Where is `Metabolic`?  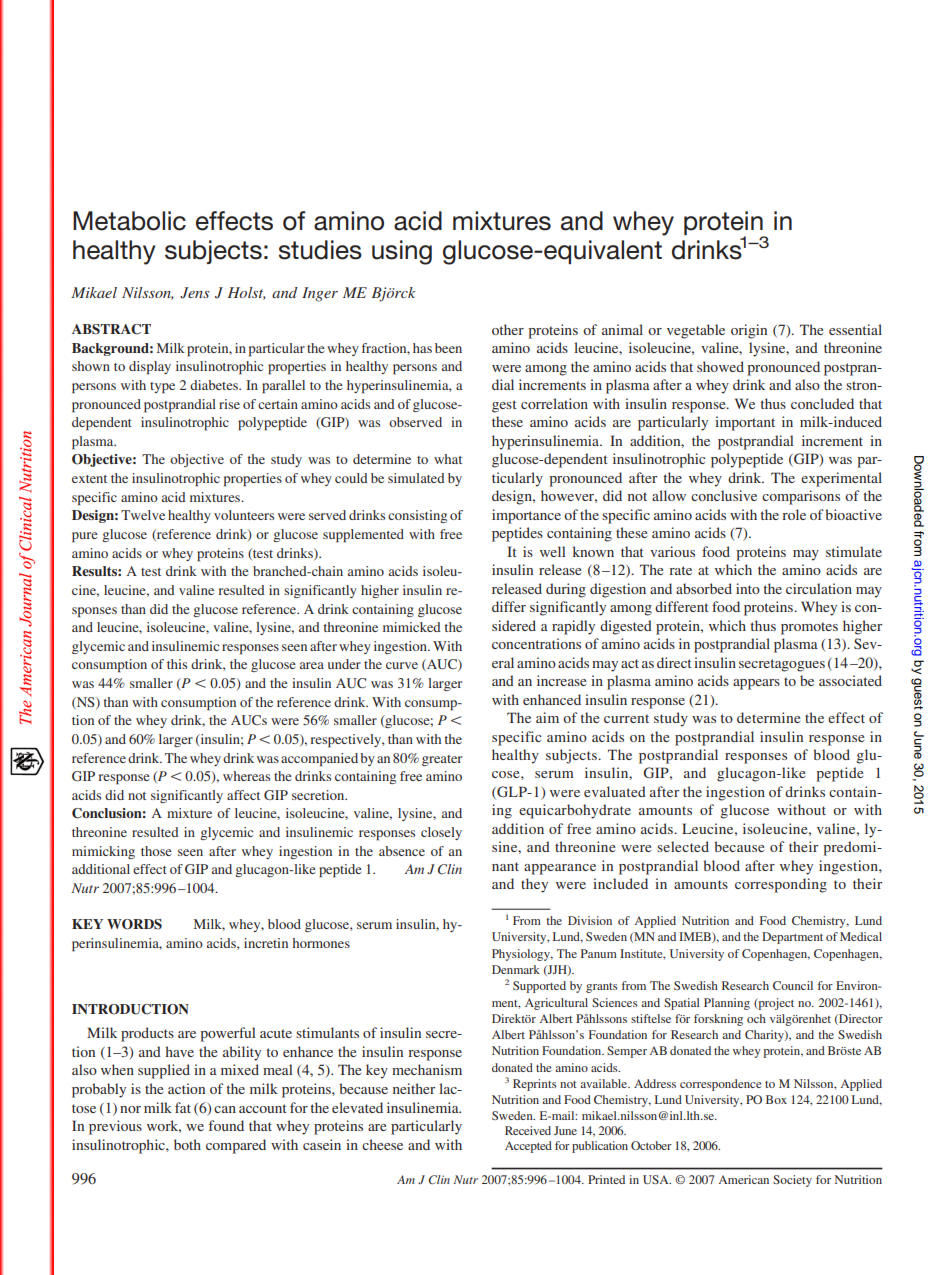
Metabolic is located at coordinates (129, 221).
